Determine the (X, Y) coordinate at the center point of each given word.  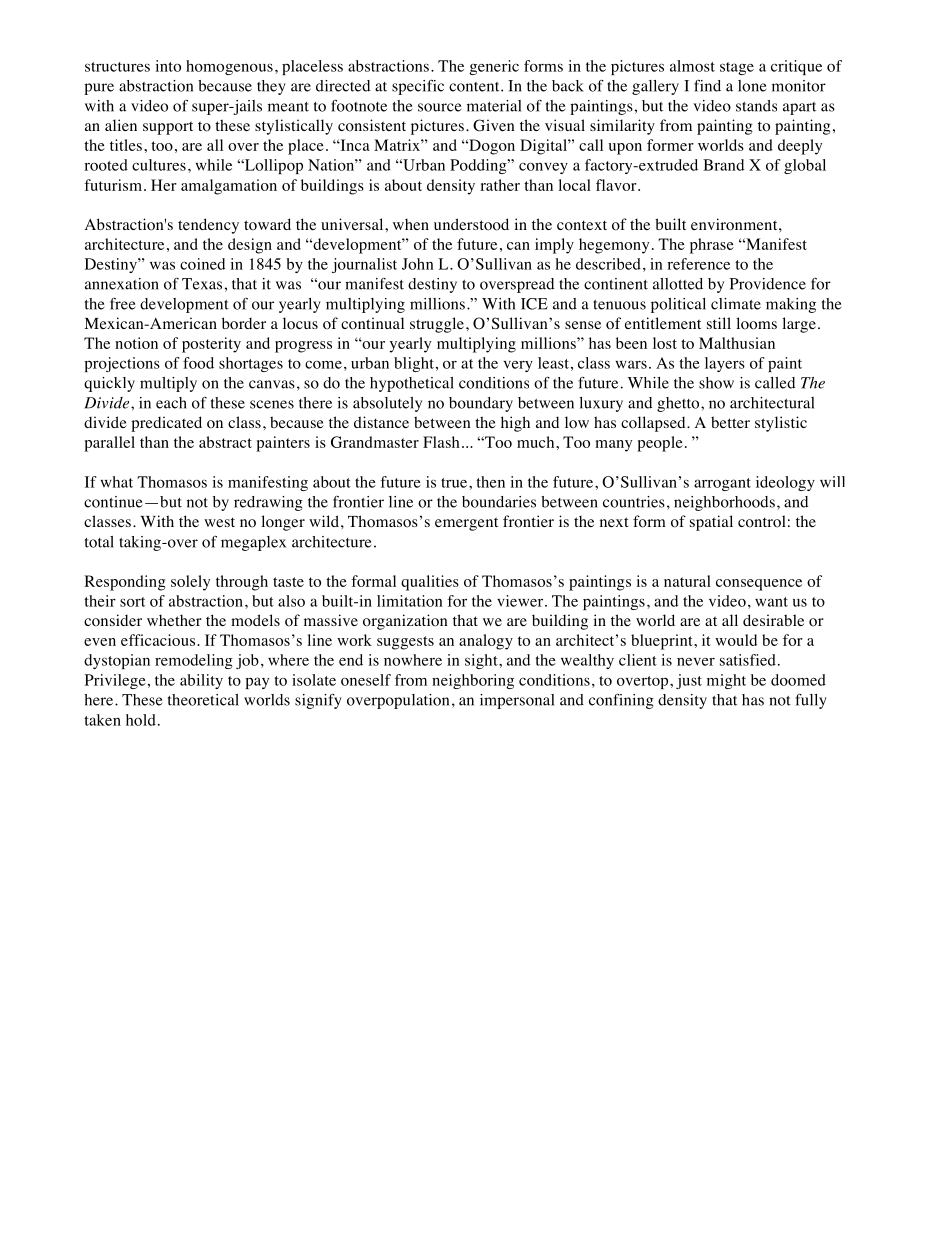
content (475, 87)
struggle (437, 325)
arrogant (722, 484)
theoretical (203, 700)
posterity (211, 345)
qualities (430, 583)
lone (752, 86)
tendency (208, 226)
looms (756, 323)
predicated (166, 424)
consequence (759, 585)
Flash (441, 442)
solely (190, 583)
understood (471, 224)
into (168, 66)
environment (735, 224)
